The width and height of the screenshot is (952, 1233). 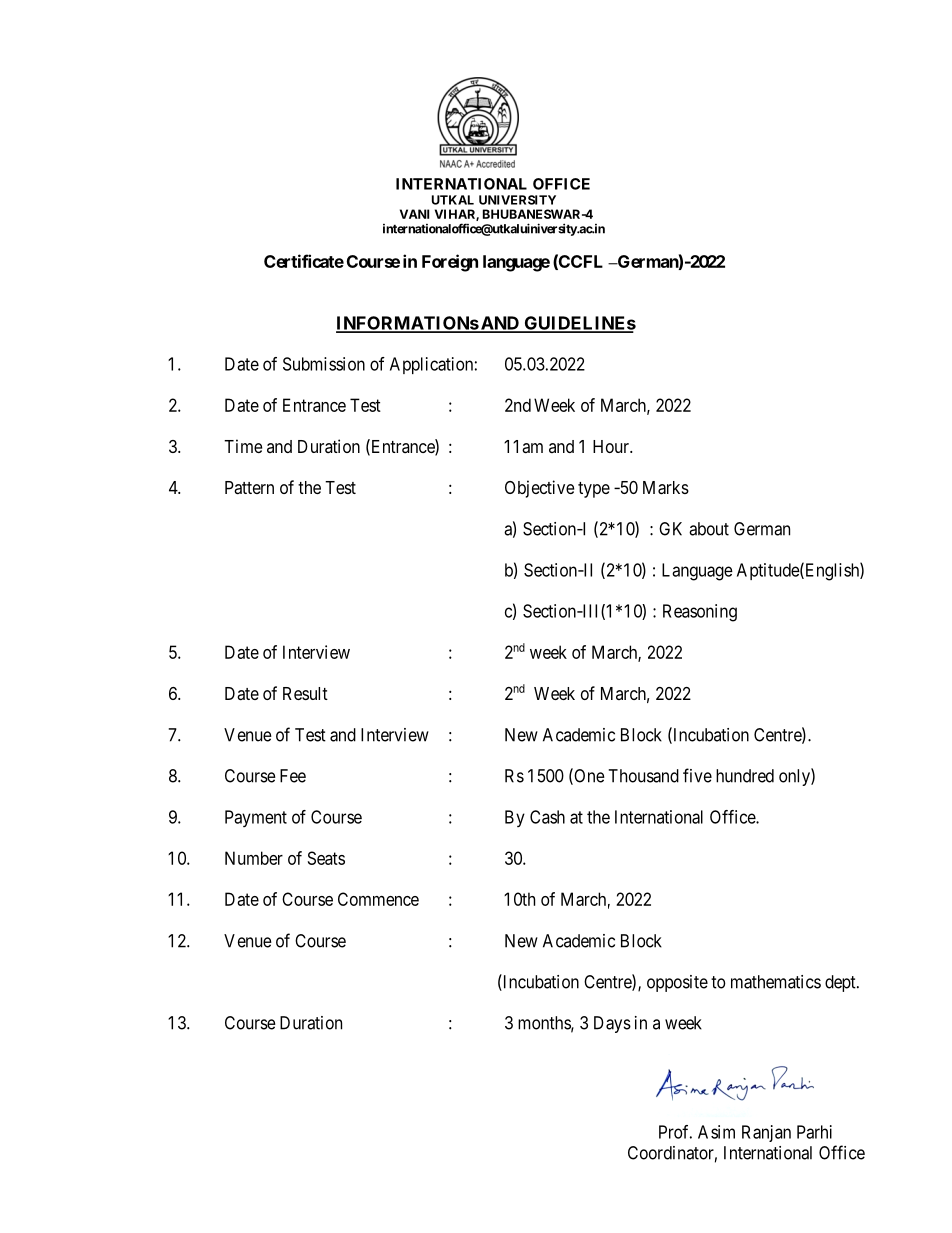 What do you see at coordinates (517, 200) in the screenshot?
I see `UNIVERSITY` at bounding box center [517, 200].
